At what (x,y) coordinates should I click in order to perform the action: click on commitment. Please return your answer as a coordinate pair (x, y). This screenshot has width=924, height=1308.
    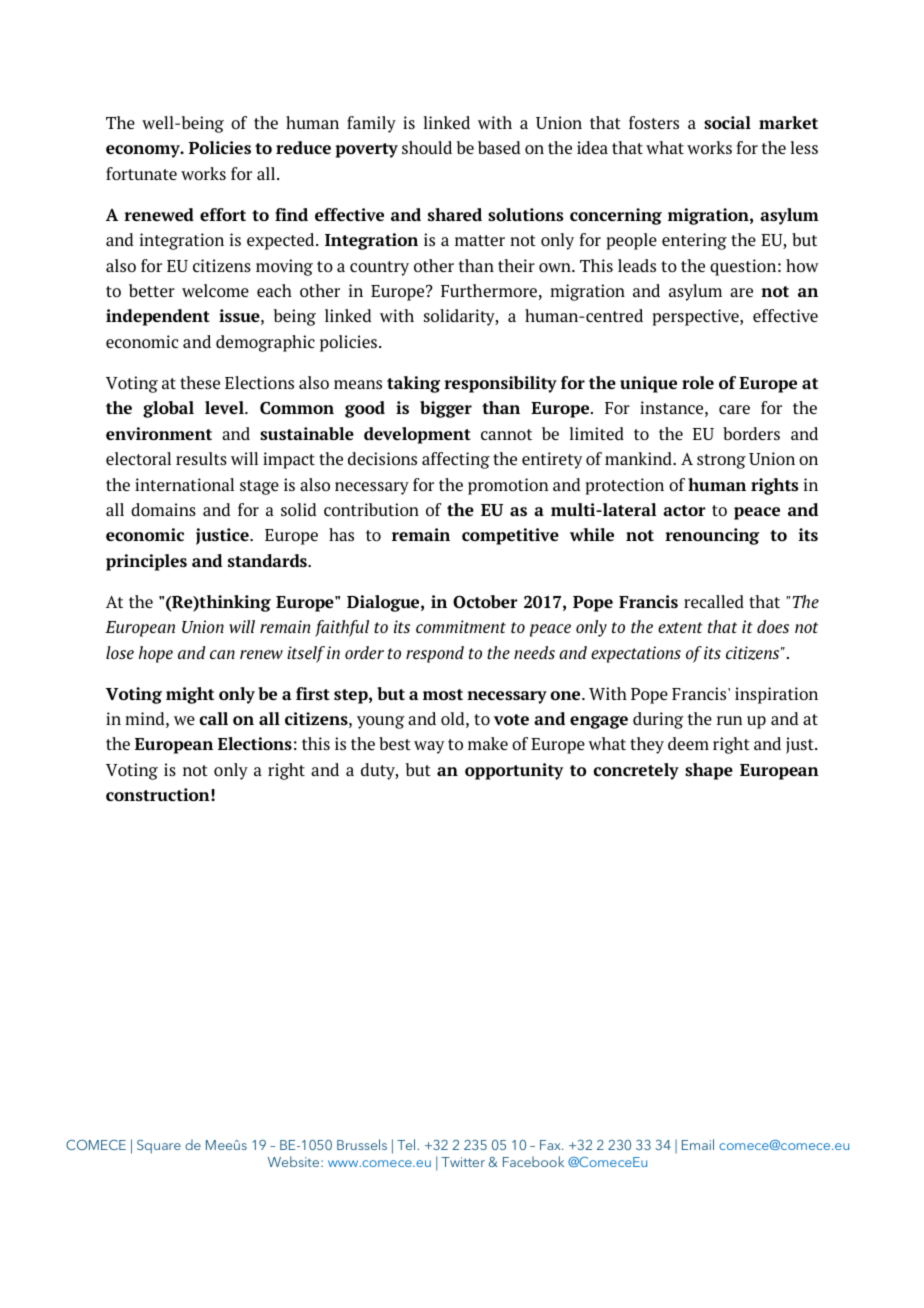
    Looking at the image, I should click on (461, 626).
